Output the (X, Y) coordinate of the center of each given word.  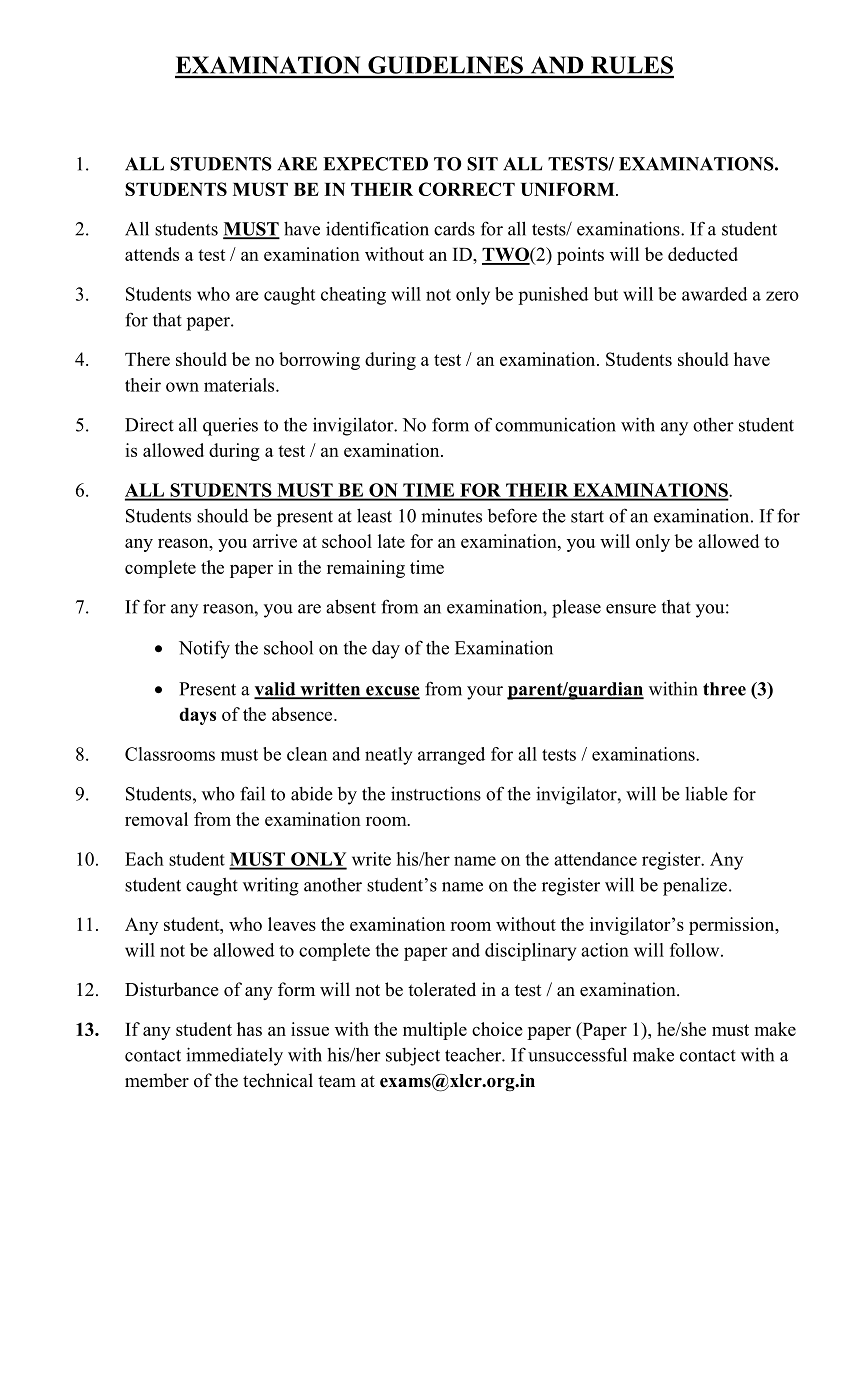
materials (240, 385)
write (371, 859)
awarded (715, 294)
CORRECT (466, 189)
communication (555, 425)
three (724, 689)
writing (271, 886)
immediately (234, 1056)
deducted (703, 254)
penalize (695, 886)
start (587, 517)
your (485, 693)
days (197, 716)
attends (152, 254)
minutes (451, 516)
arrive (275, 541)
